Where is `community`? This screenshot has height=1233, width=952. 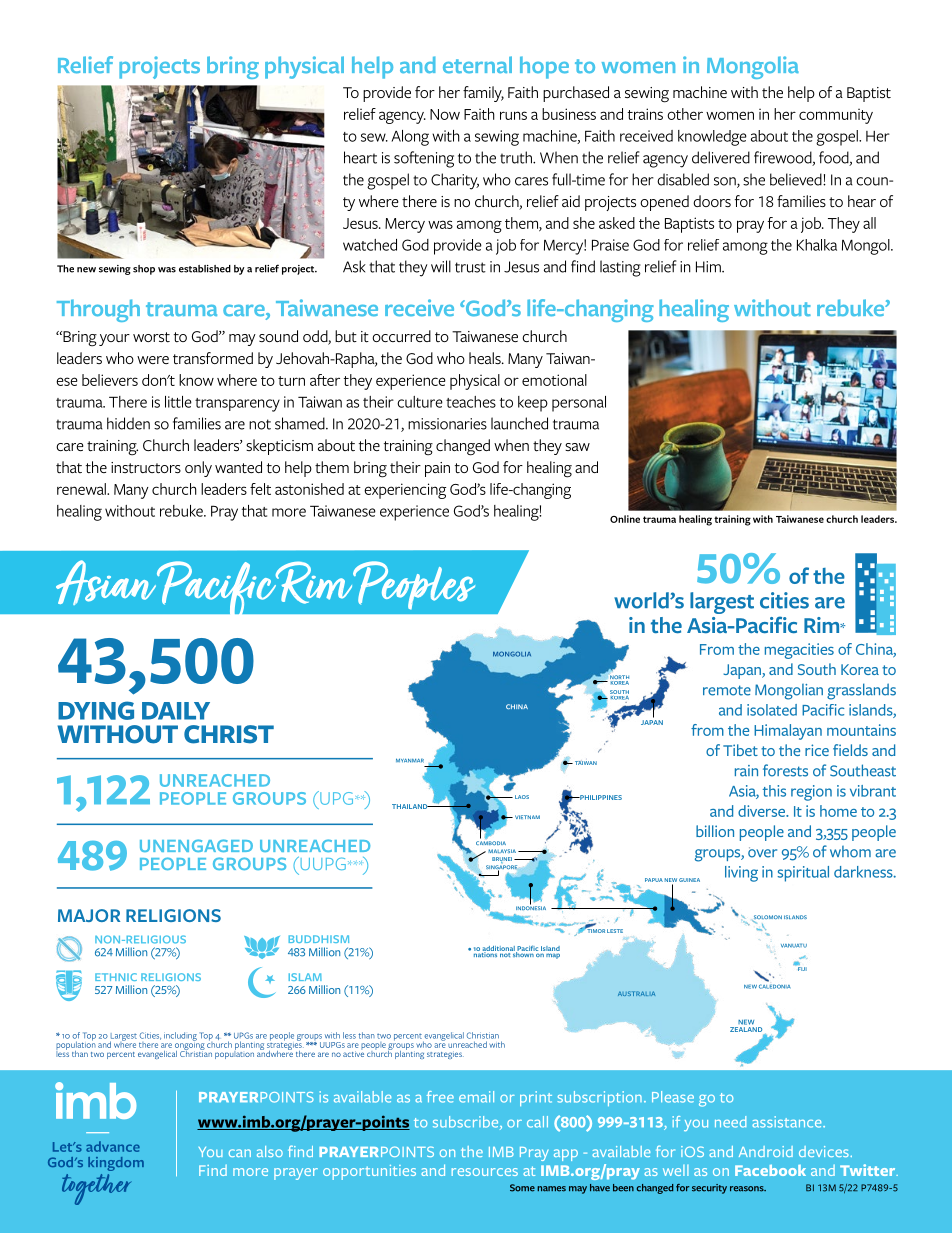
community is located at coordinates (836, 116).
